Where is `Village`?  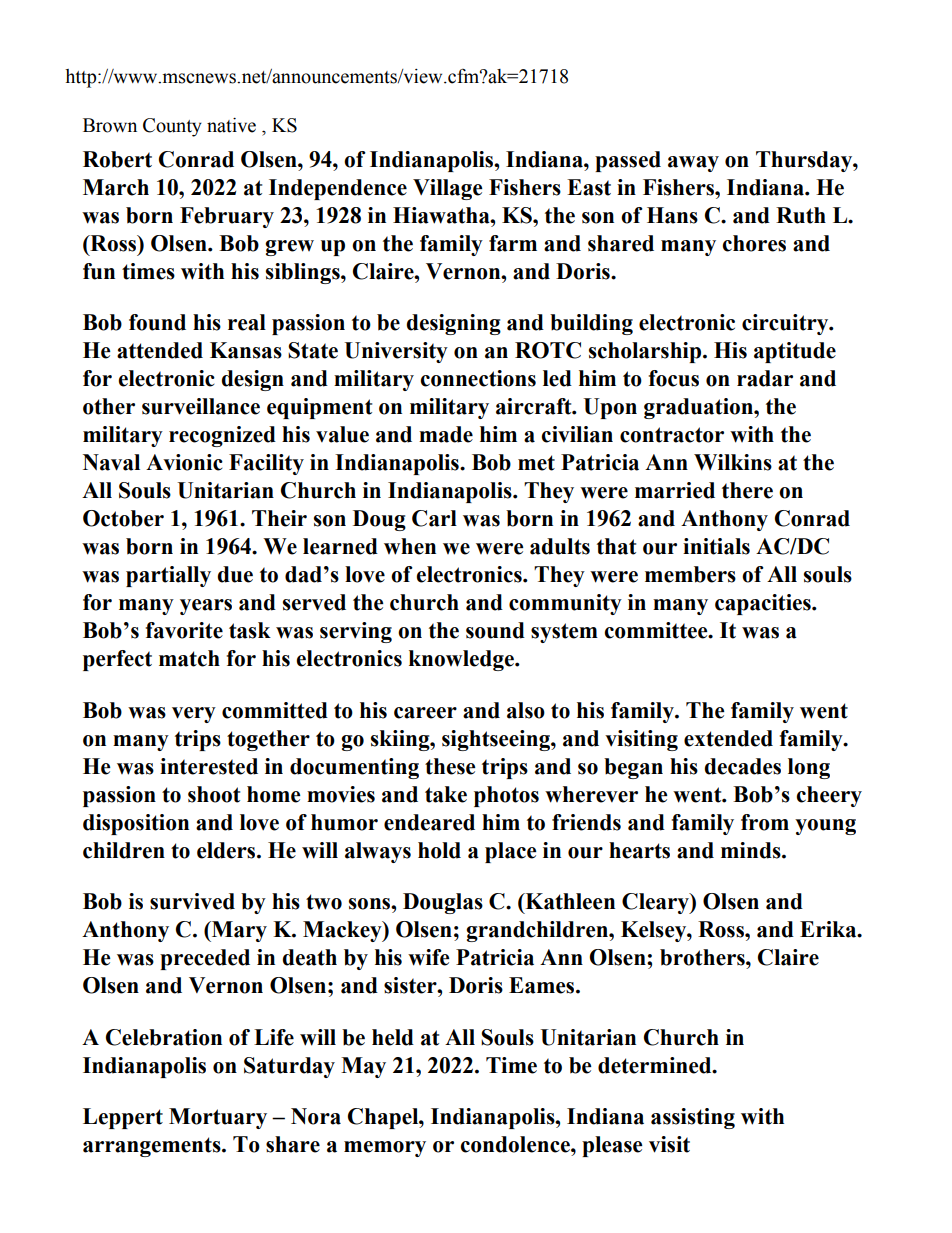 Village is located at coordinates (448, 189).
